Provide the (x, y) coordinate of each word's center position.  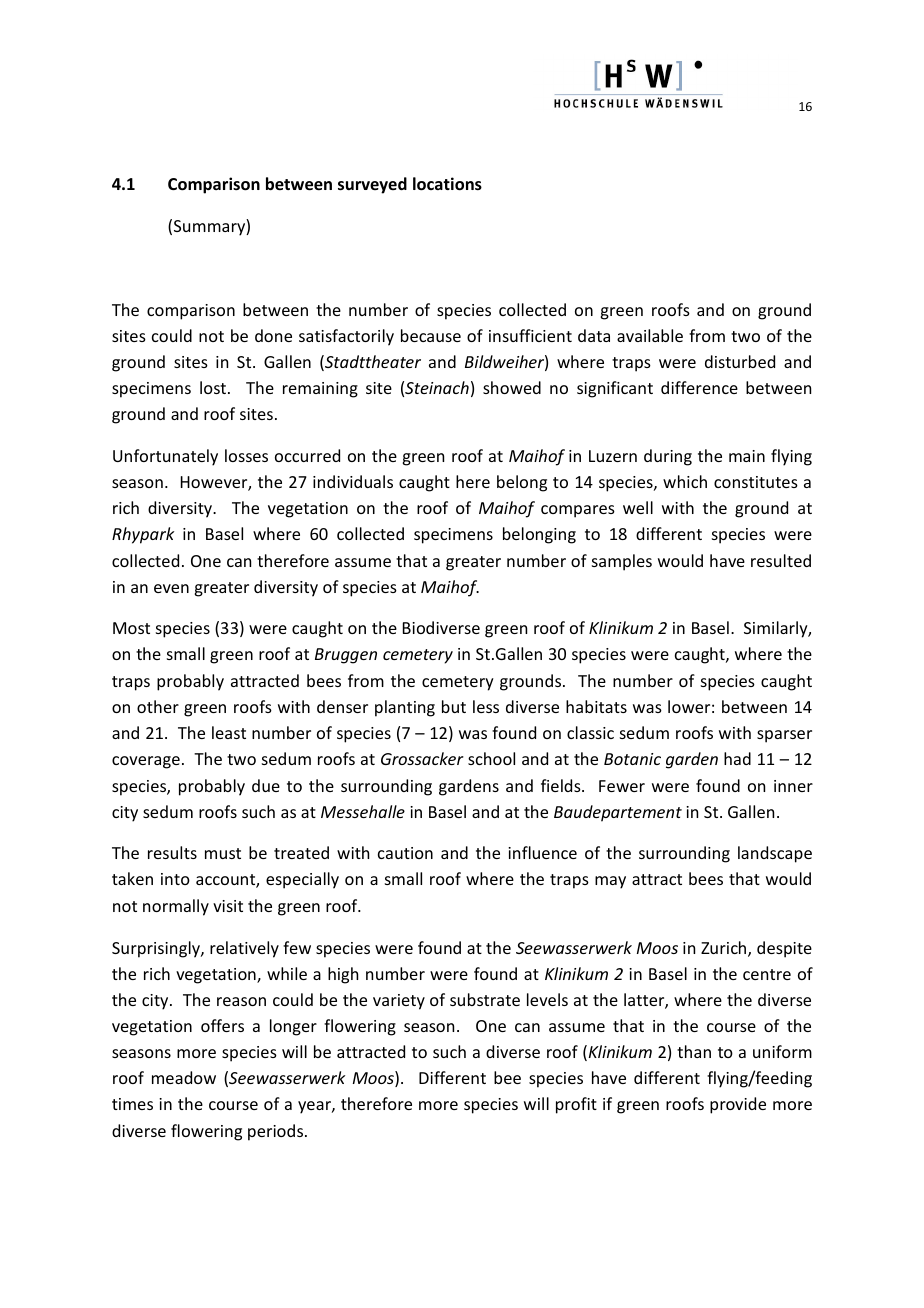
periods (277, 1132)
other (158, 706)
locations (447, 184)
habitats (596, 706)
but (454, 706)
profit (576, 1105)
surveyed (372, 185)
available (650, 335)
